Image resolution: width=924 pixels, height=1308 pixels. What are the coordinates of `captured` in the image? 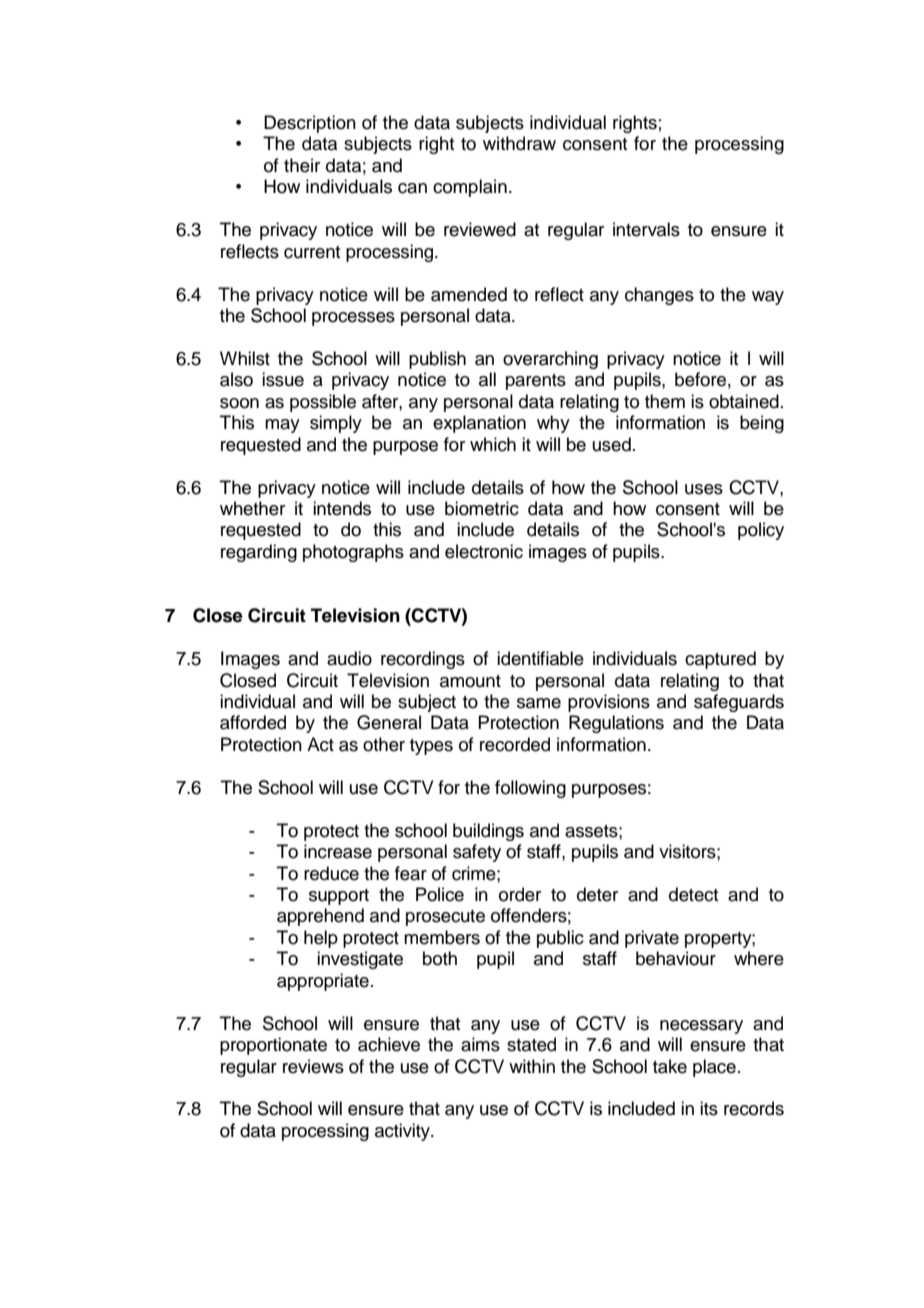 It's located at (720, 660).
